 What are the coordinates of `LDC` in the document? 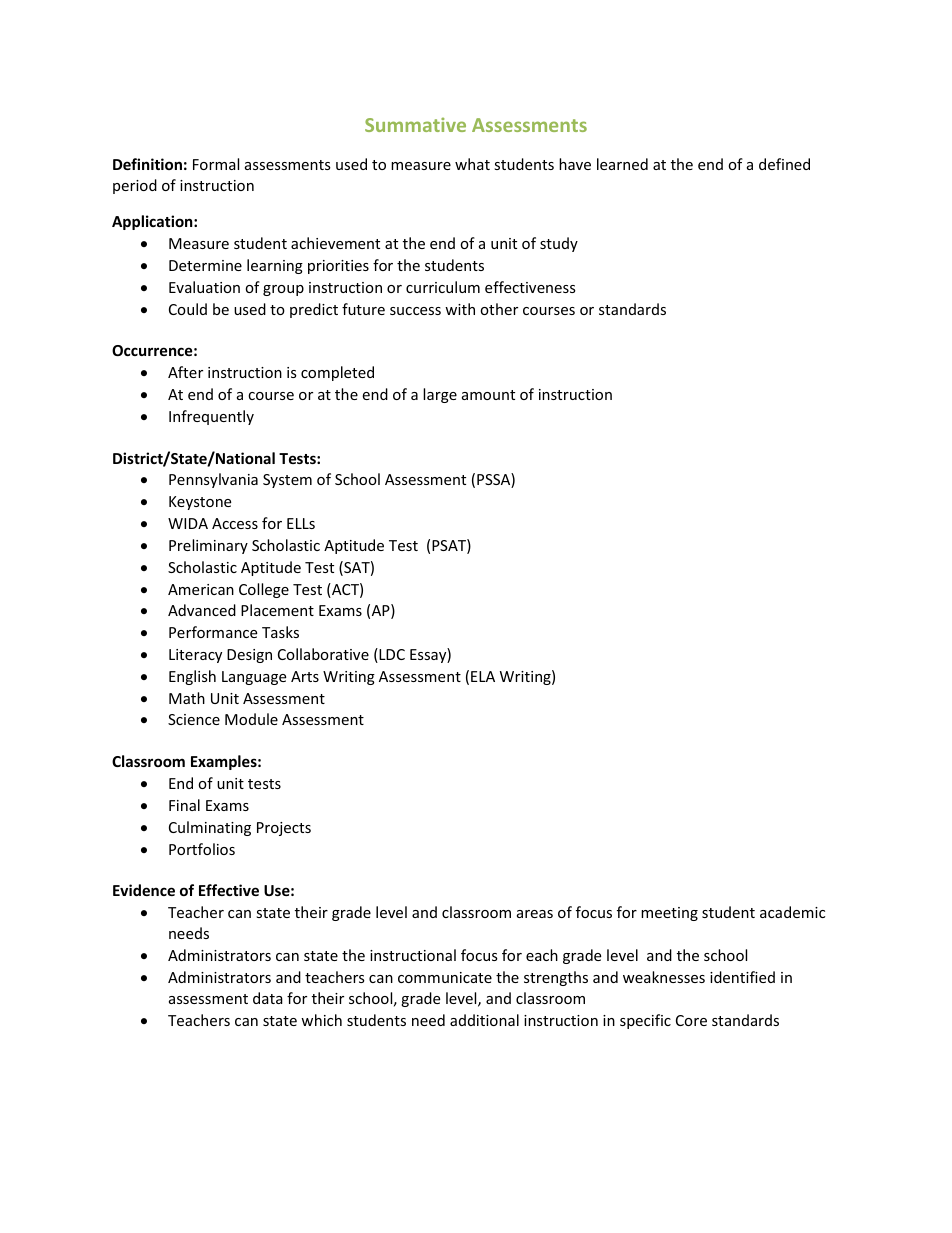 It's located at (391, 655).
